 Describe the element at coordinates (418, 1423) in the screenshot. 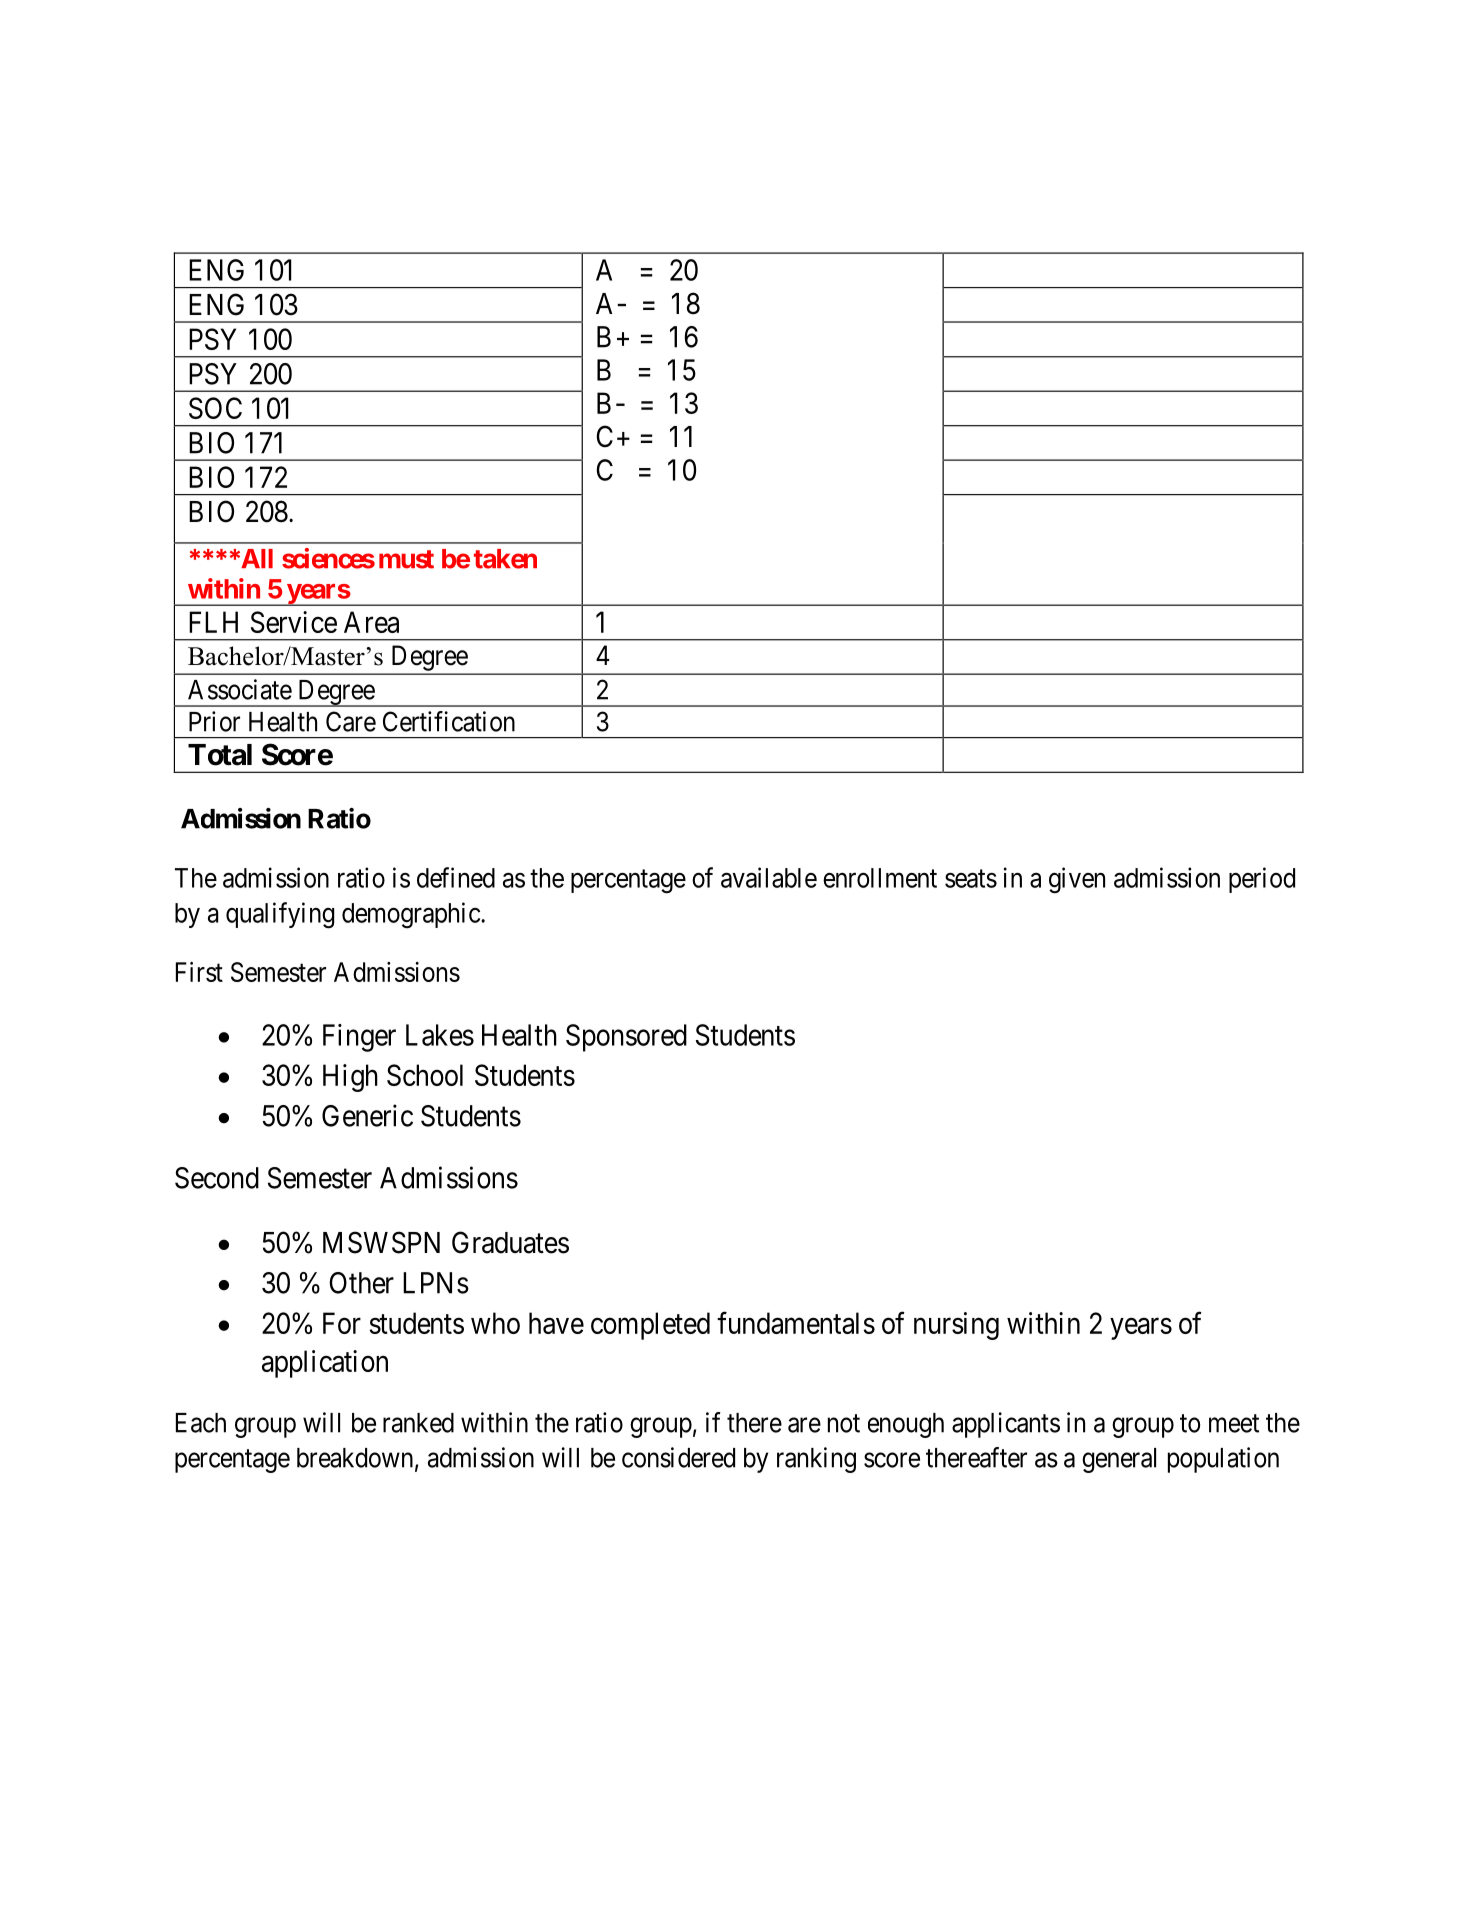

I see `ranked` at that location.
